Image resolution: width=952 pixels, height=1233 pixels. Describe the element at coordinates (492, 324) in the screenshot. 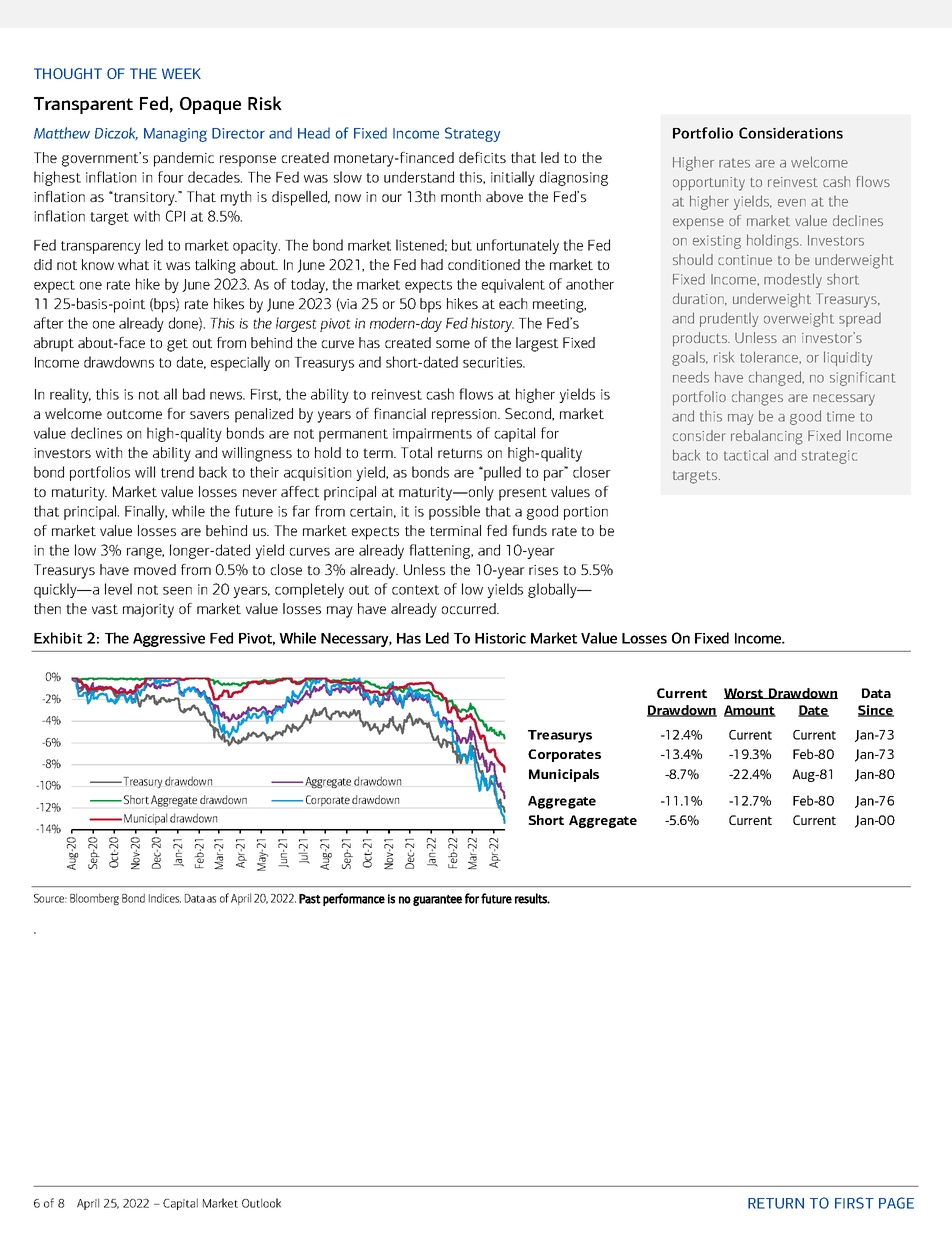

I see `history` at that location.
